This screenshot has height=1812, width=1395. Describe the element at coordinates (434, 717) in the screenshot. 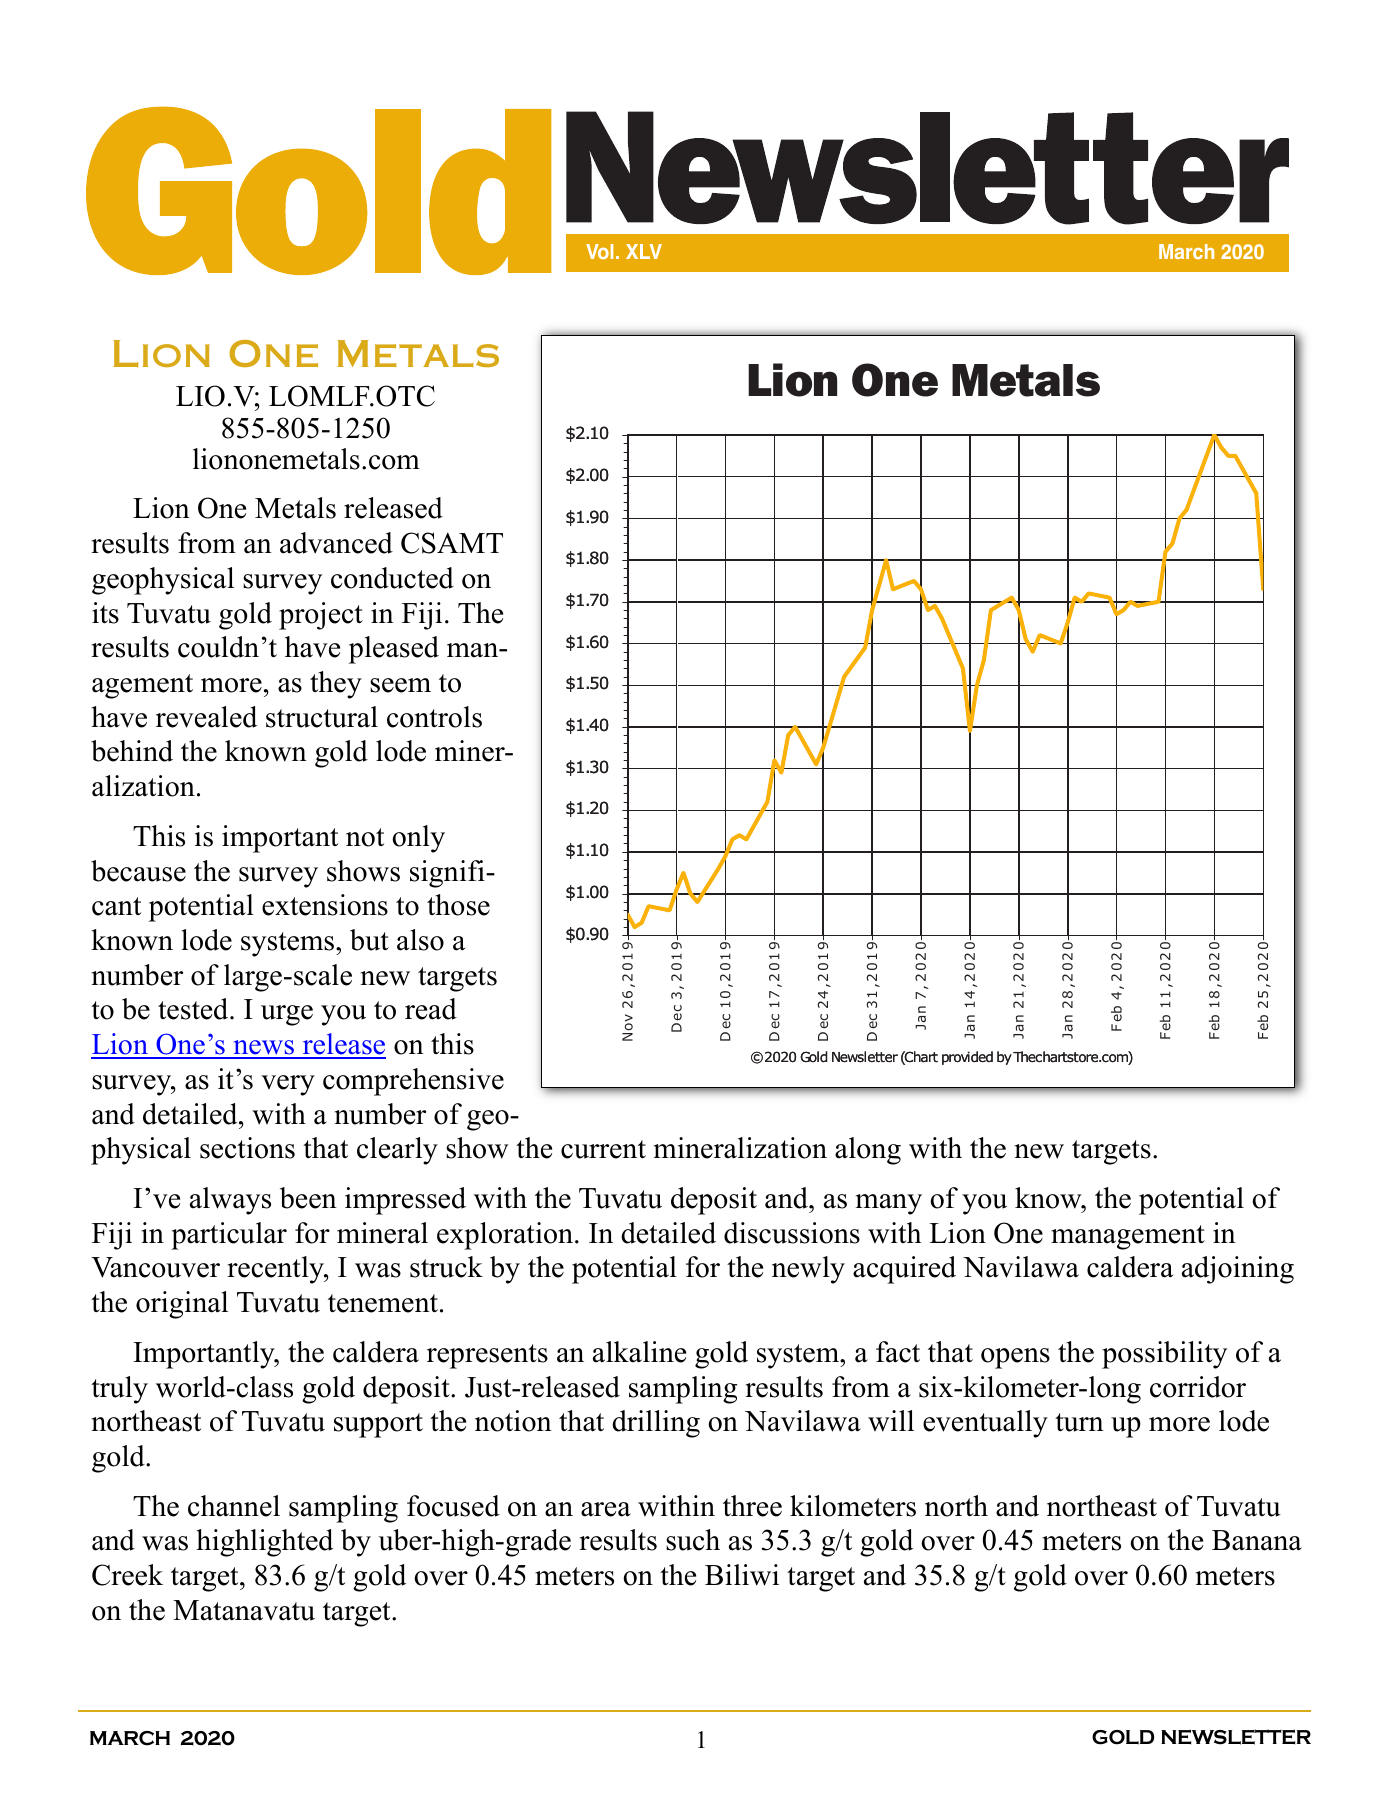

I see `controls` at that location.
